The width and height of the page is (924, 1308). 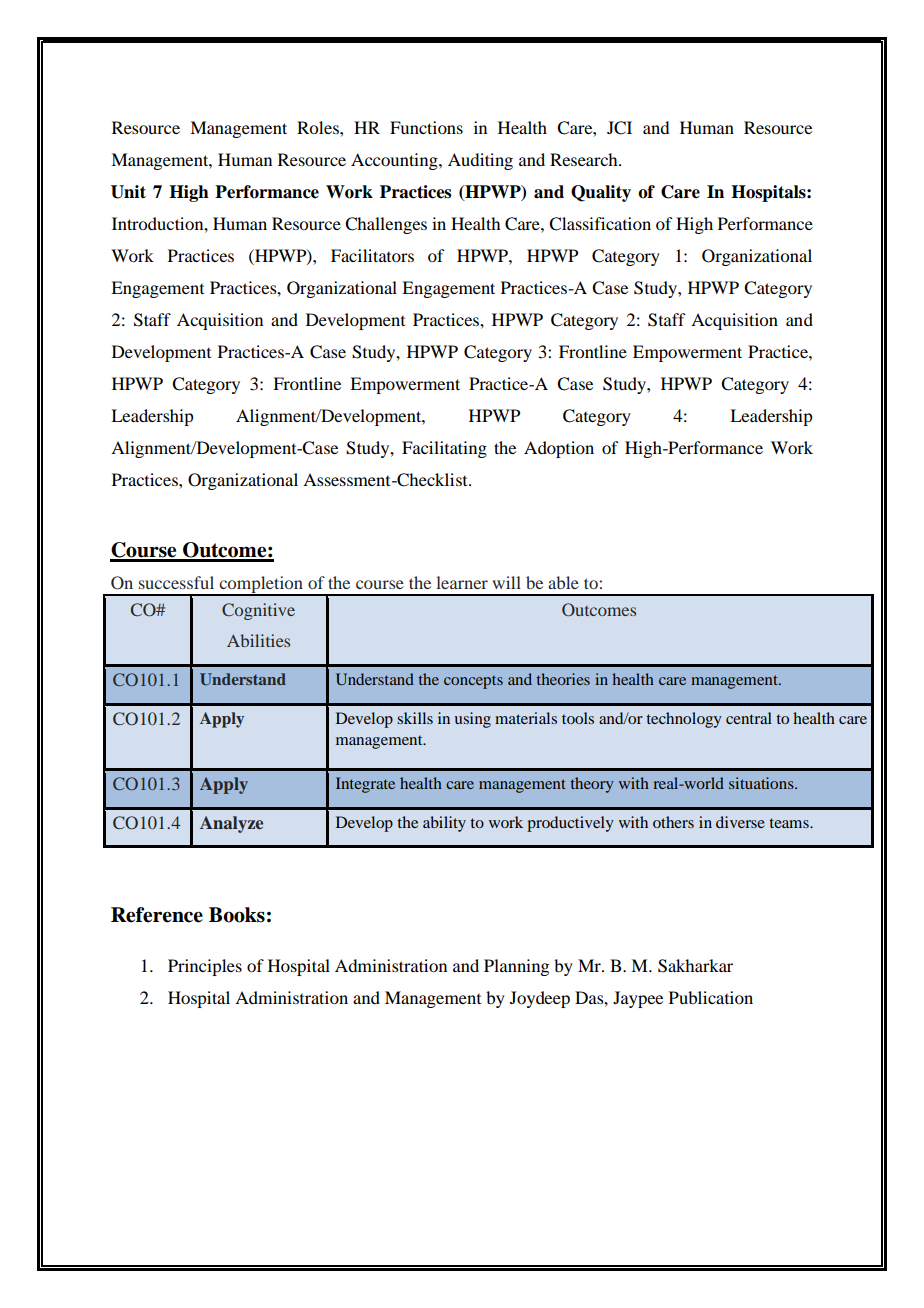 I want to click on Adoption, so click(x=559, y=449).
